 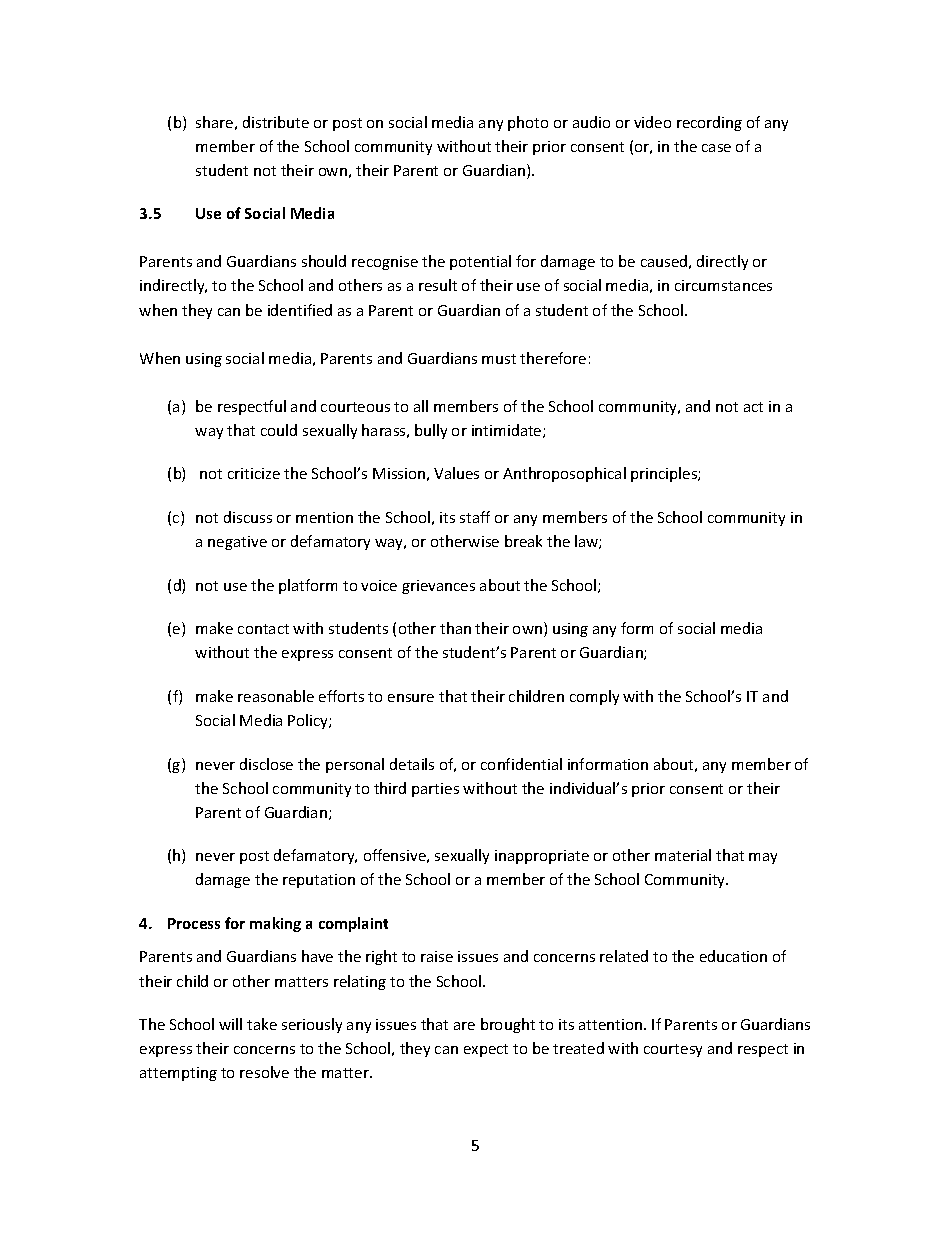 I want to click on case, so click(x=716, y=148).
